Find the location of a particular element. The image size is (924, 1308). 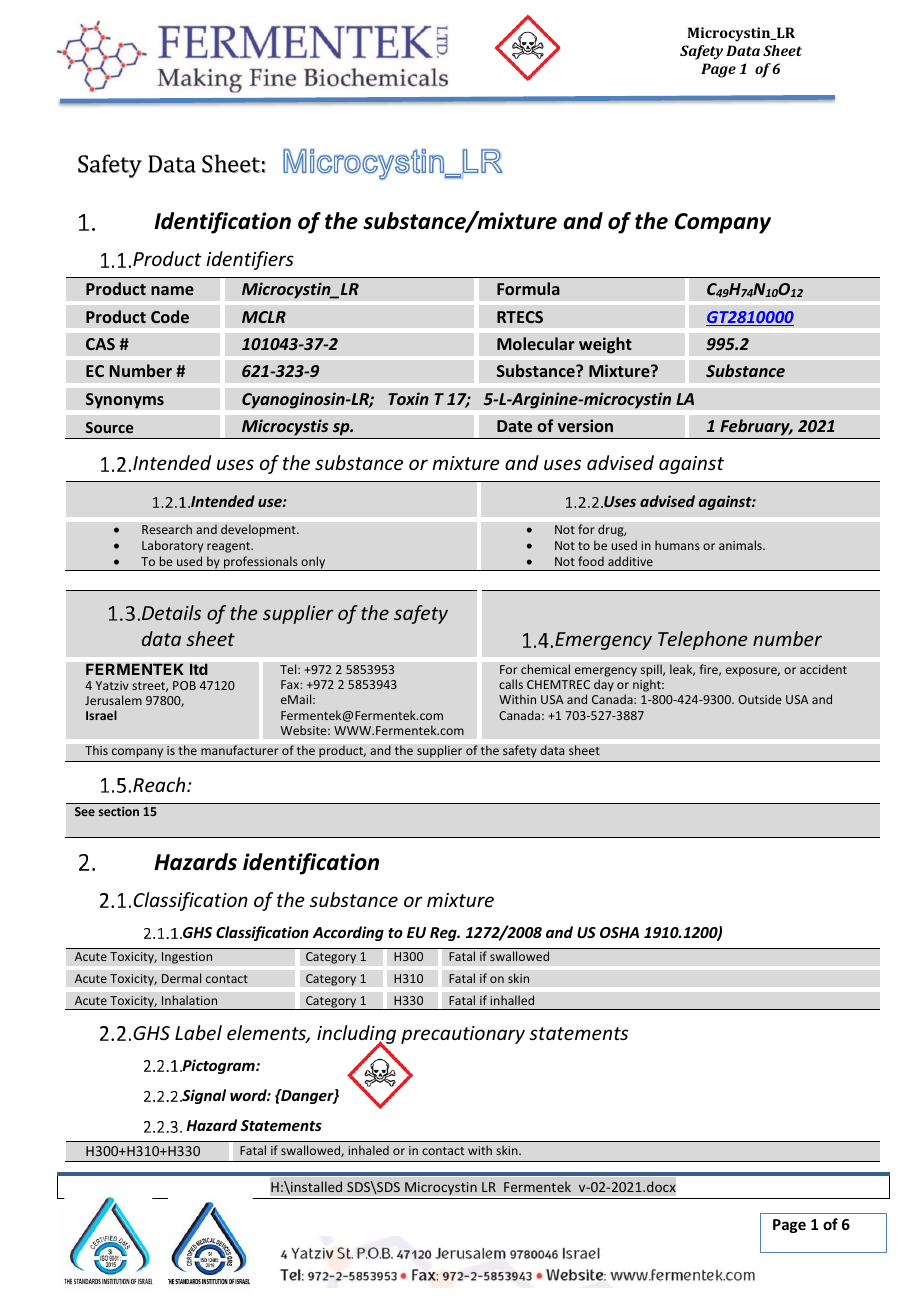

Formula is located at coordinates (528, 288).
